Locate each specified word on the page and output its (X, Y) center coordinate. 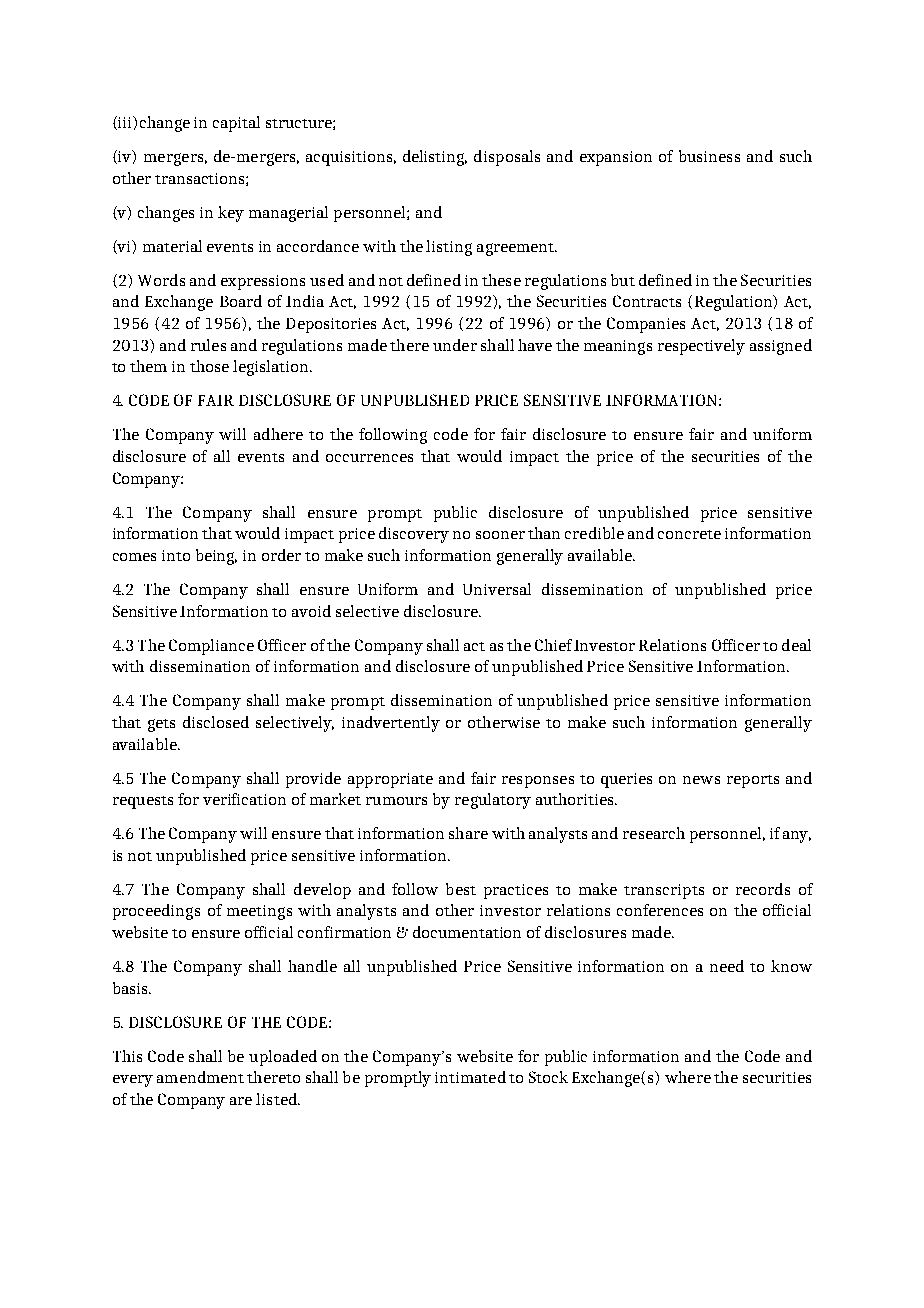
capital (236, 124)
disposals (507, 158)
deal (796, 645)
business (709, 156)
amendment (200, 1077)
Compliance (211, 647)
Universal (497, 589)
